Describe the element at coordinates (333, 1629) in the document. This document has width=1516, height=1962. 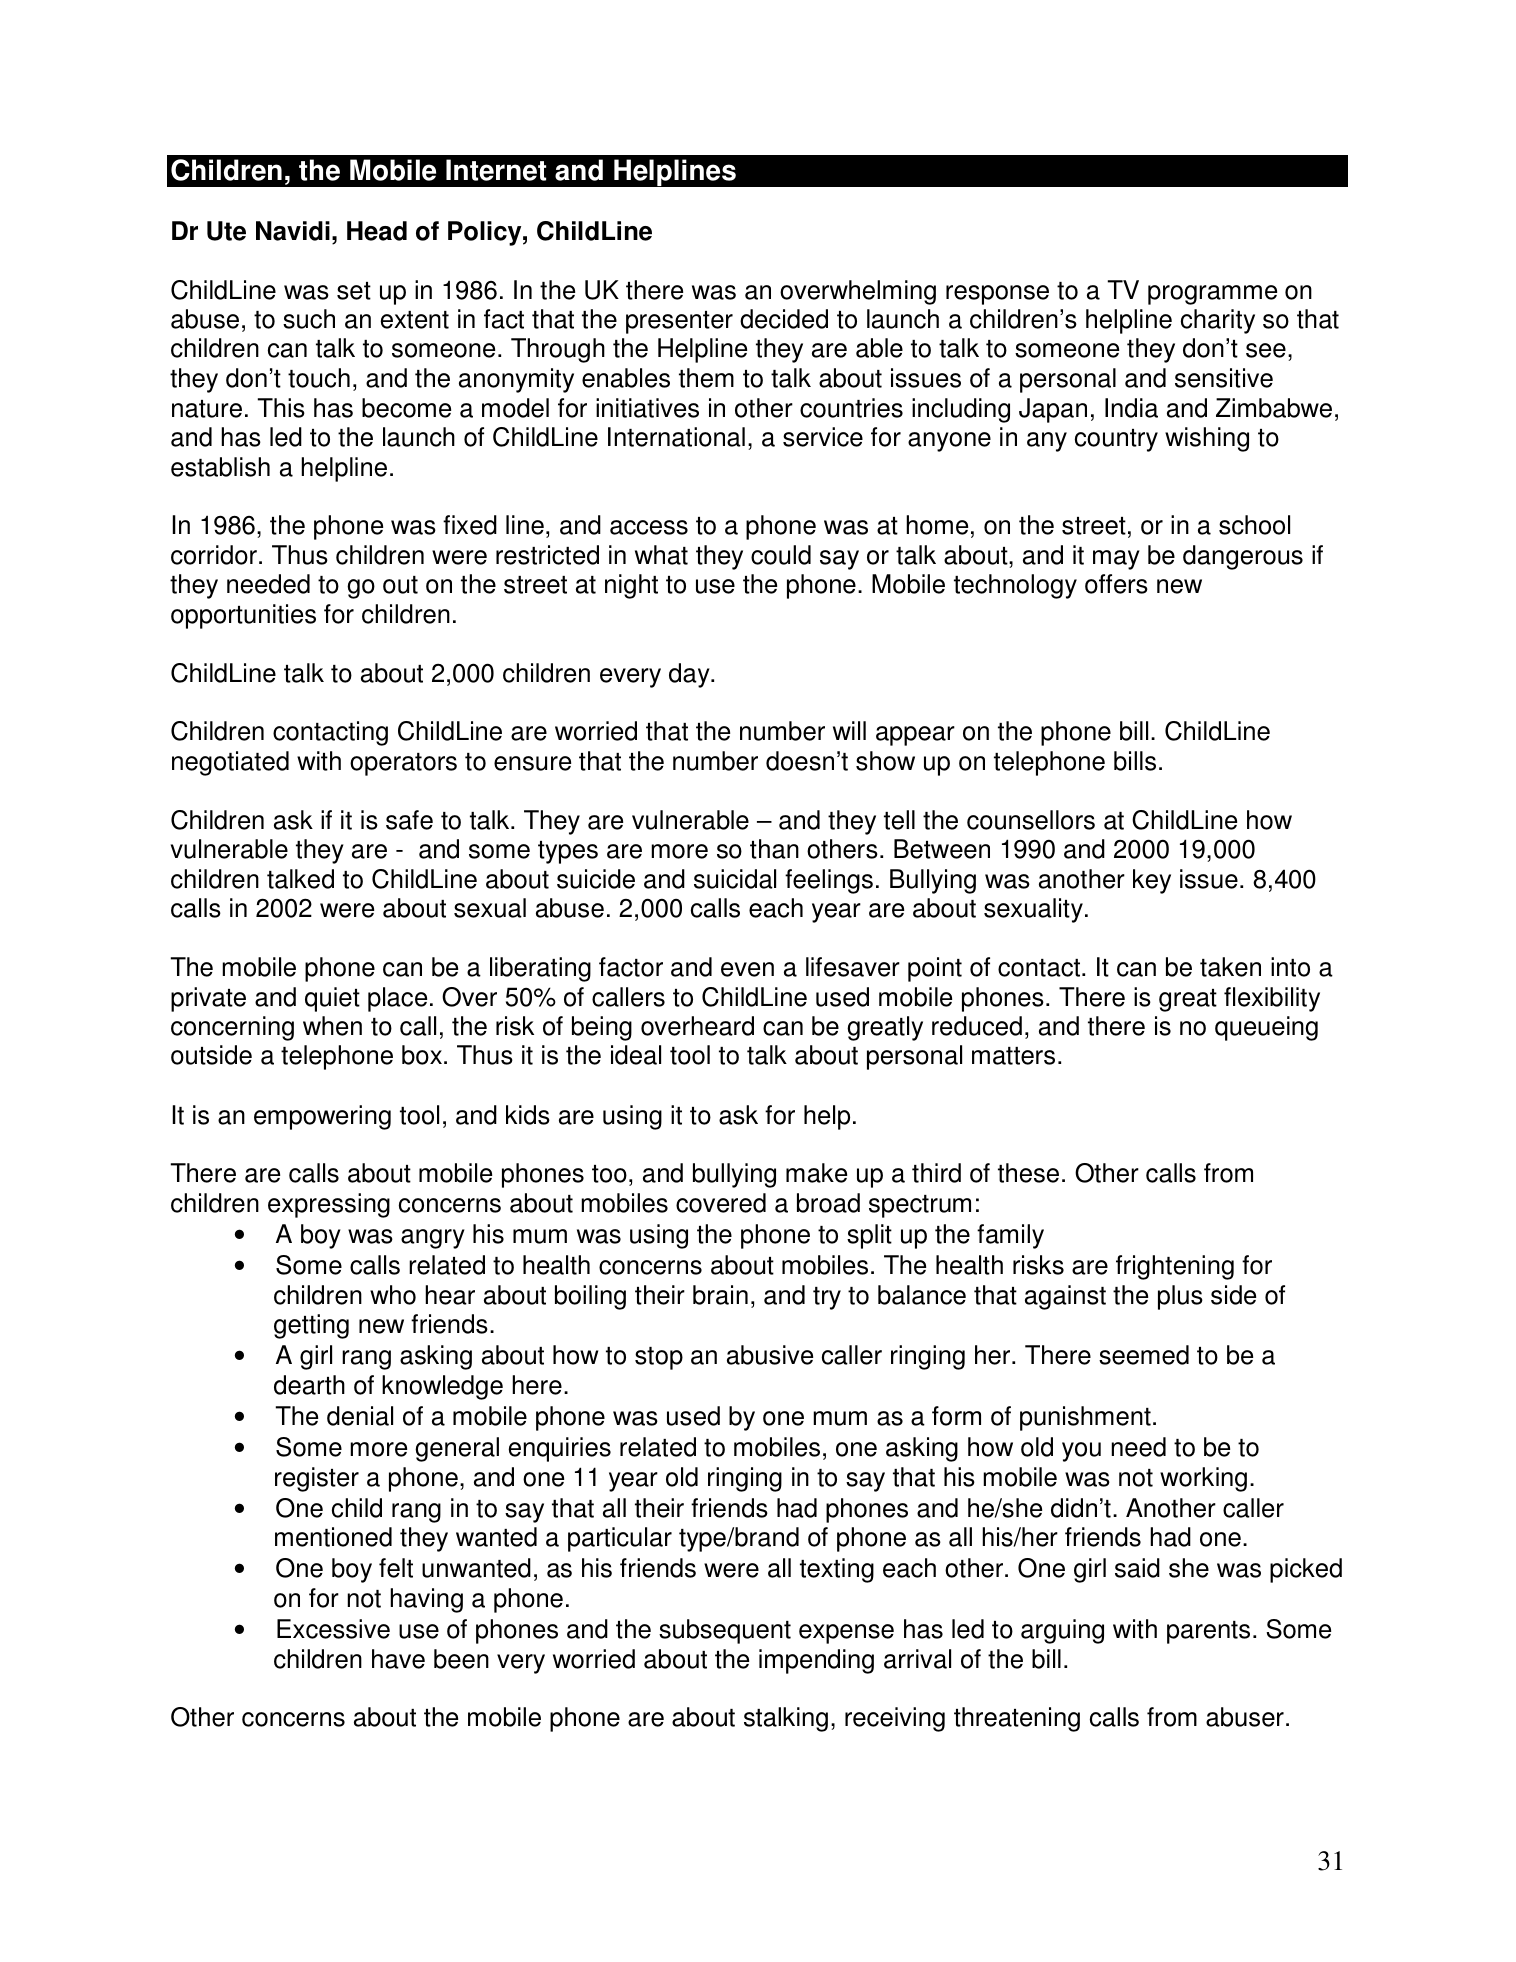
I see `Excessive` at that location.
